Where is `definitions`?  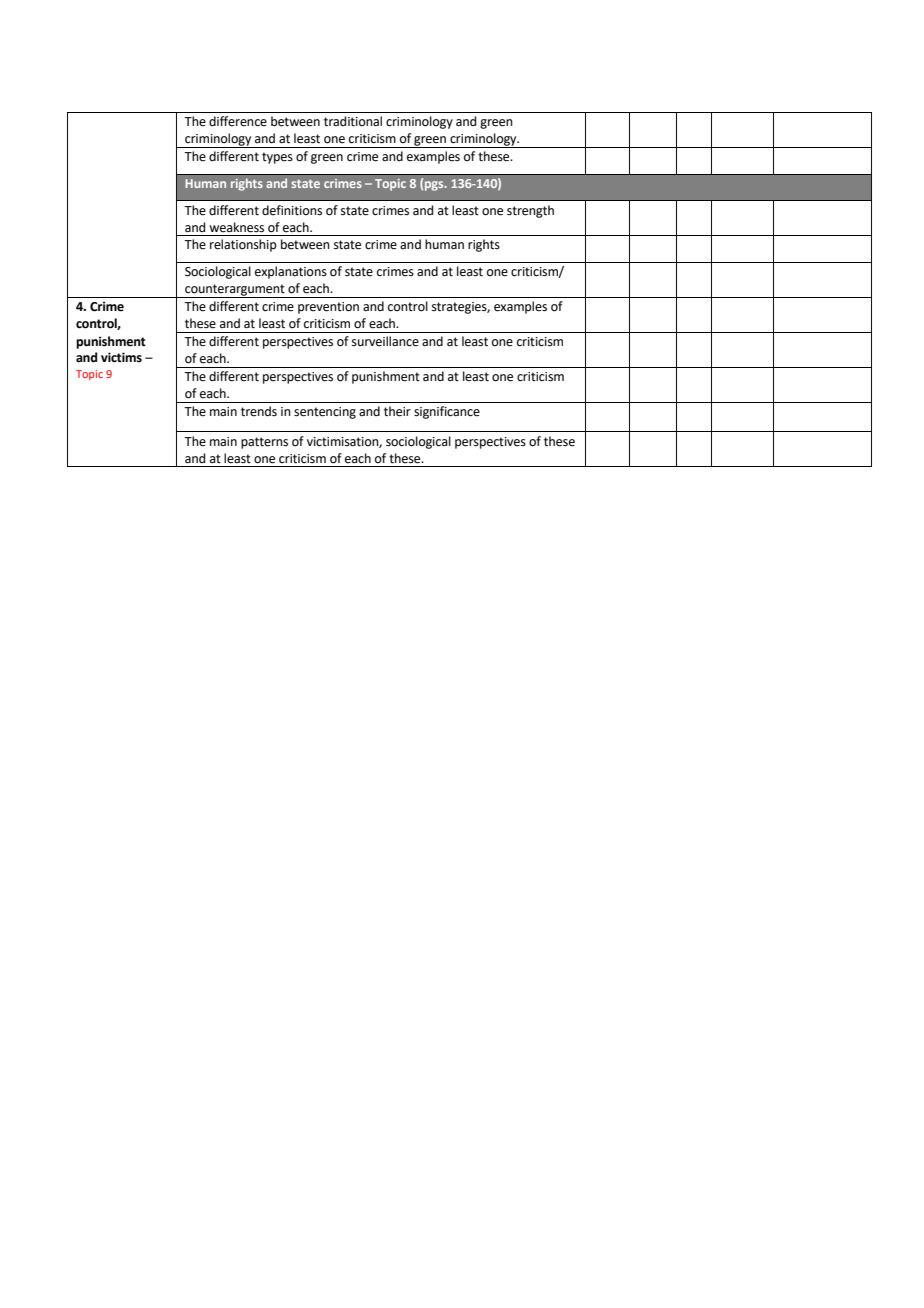 definitions is located at coordinates (292, 210).
